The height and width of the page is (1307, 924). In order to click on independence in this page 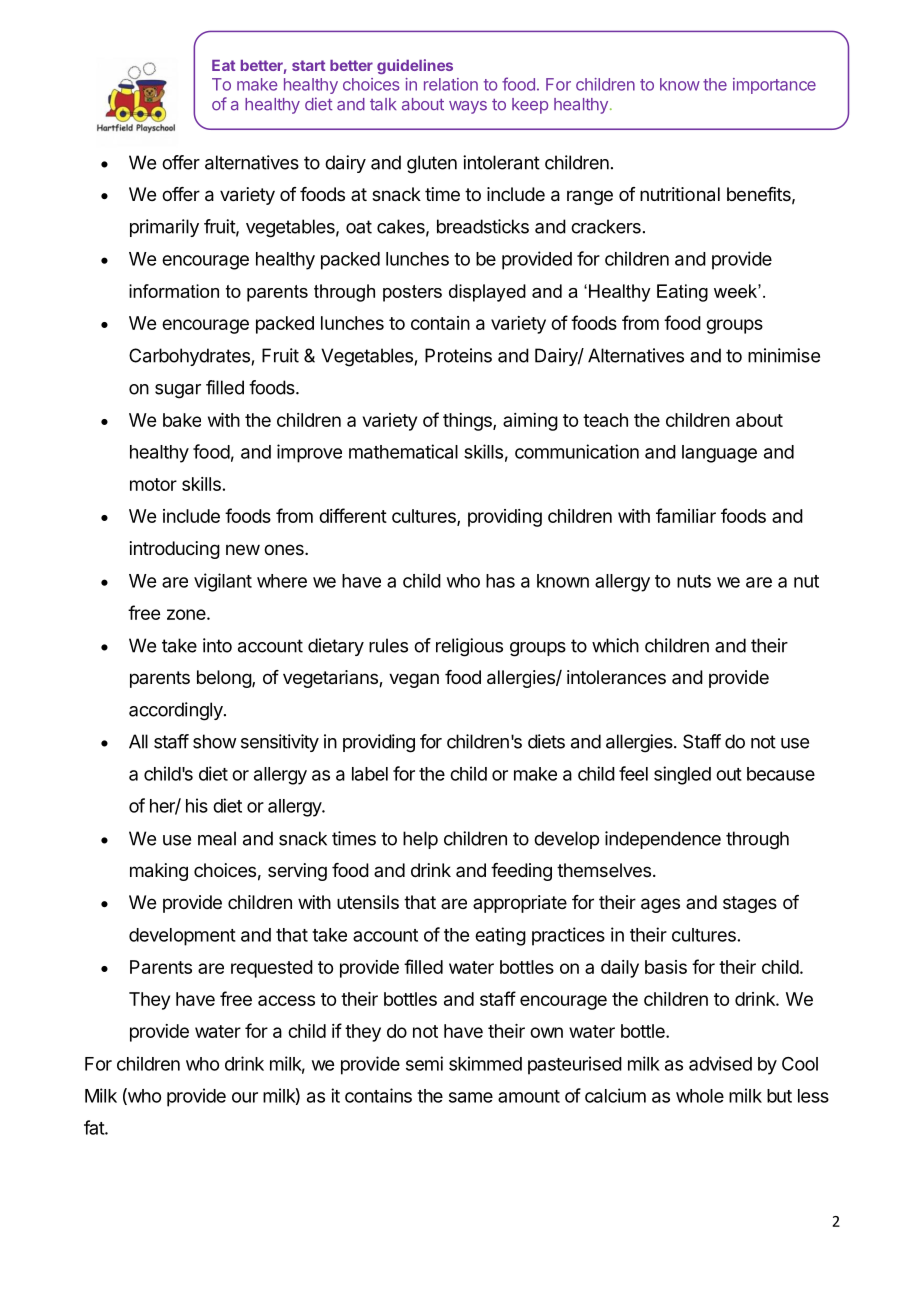, I will do `click(663, 840)`.
